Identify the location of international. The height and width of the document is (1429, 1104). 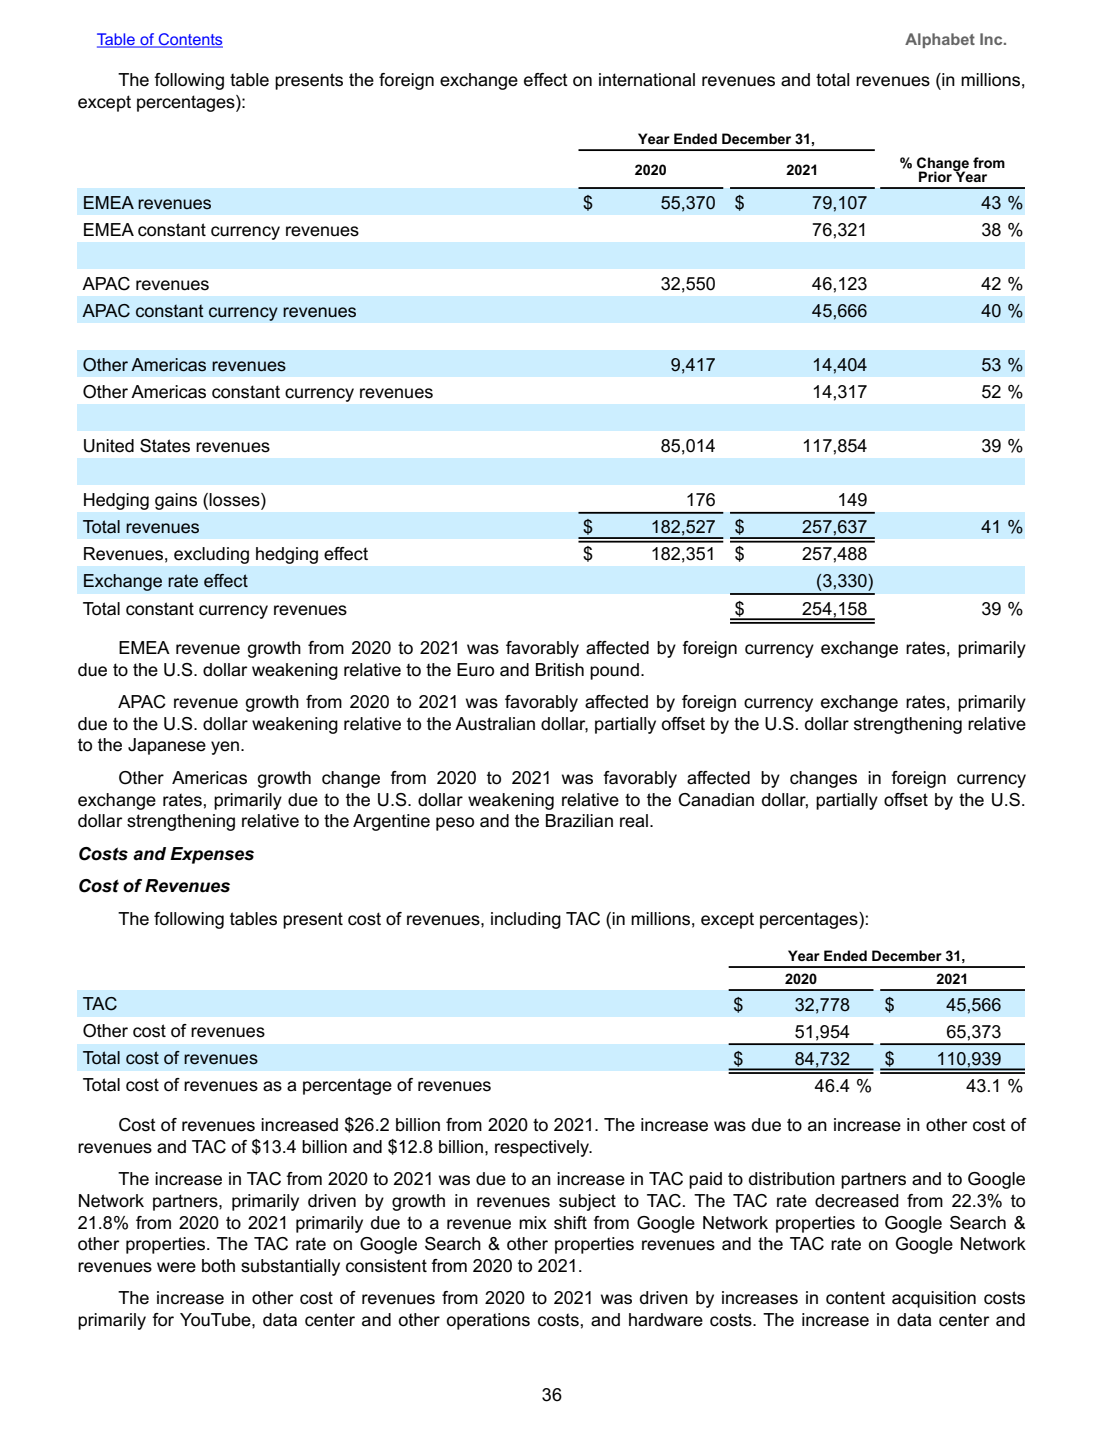
(647, 80).
